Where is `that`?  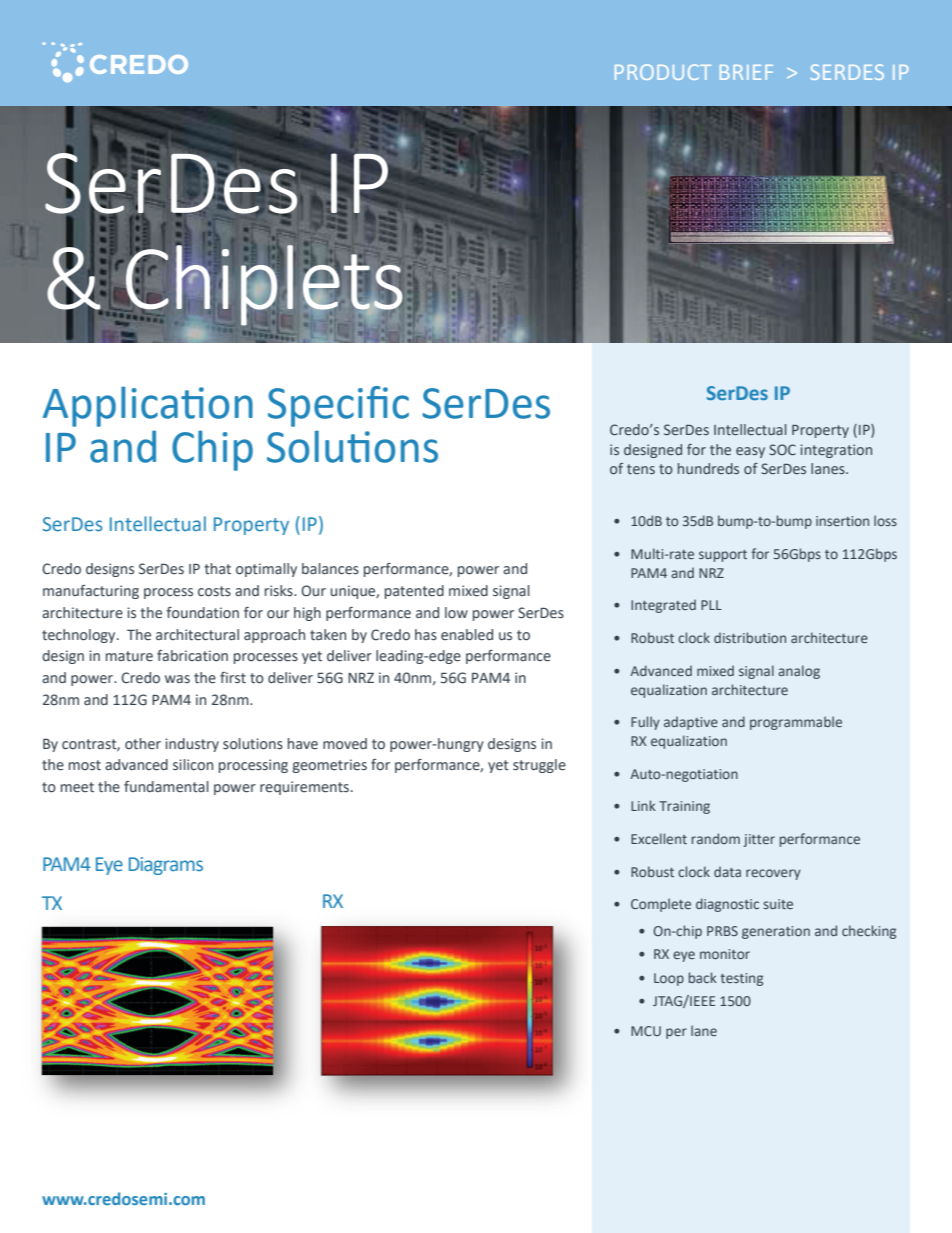
that is located at coordinates (217, 568).
